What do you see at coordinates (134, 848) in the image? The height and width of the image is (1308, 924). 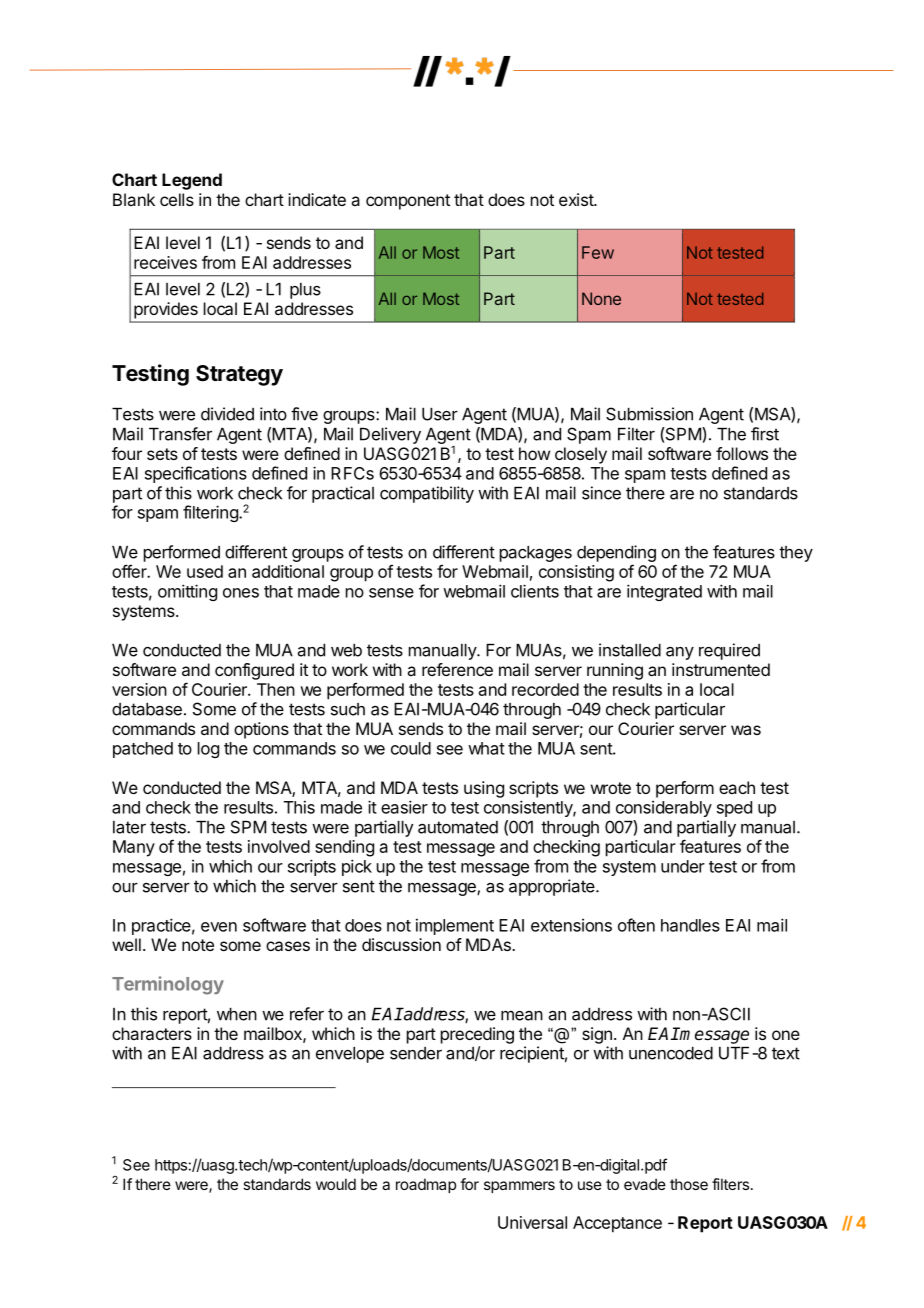 I see `Many` at bounding box center [134, 848].
